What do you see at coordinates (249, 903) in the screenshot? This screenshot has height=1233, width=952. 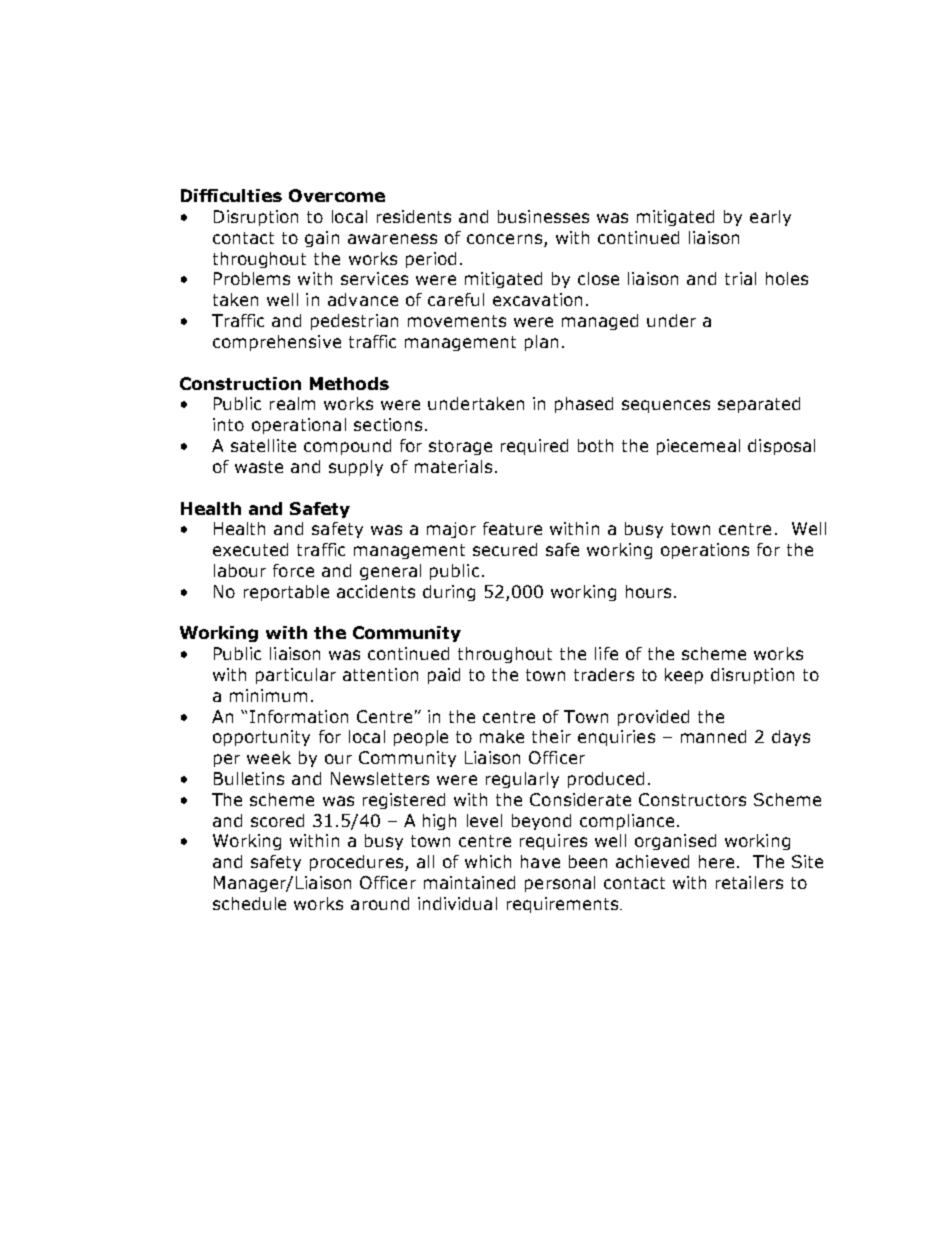 I see `schedule` at bounding box center [249, 903].
